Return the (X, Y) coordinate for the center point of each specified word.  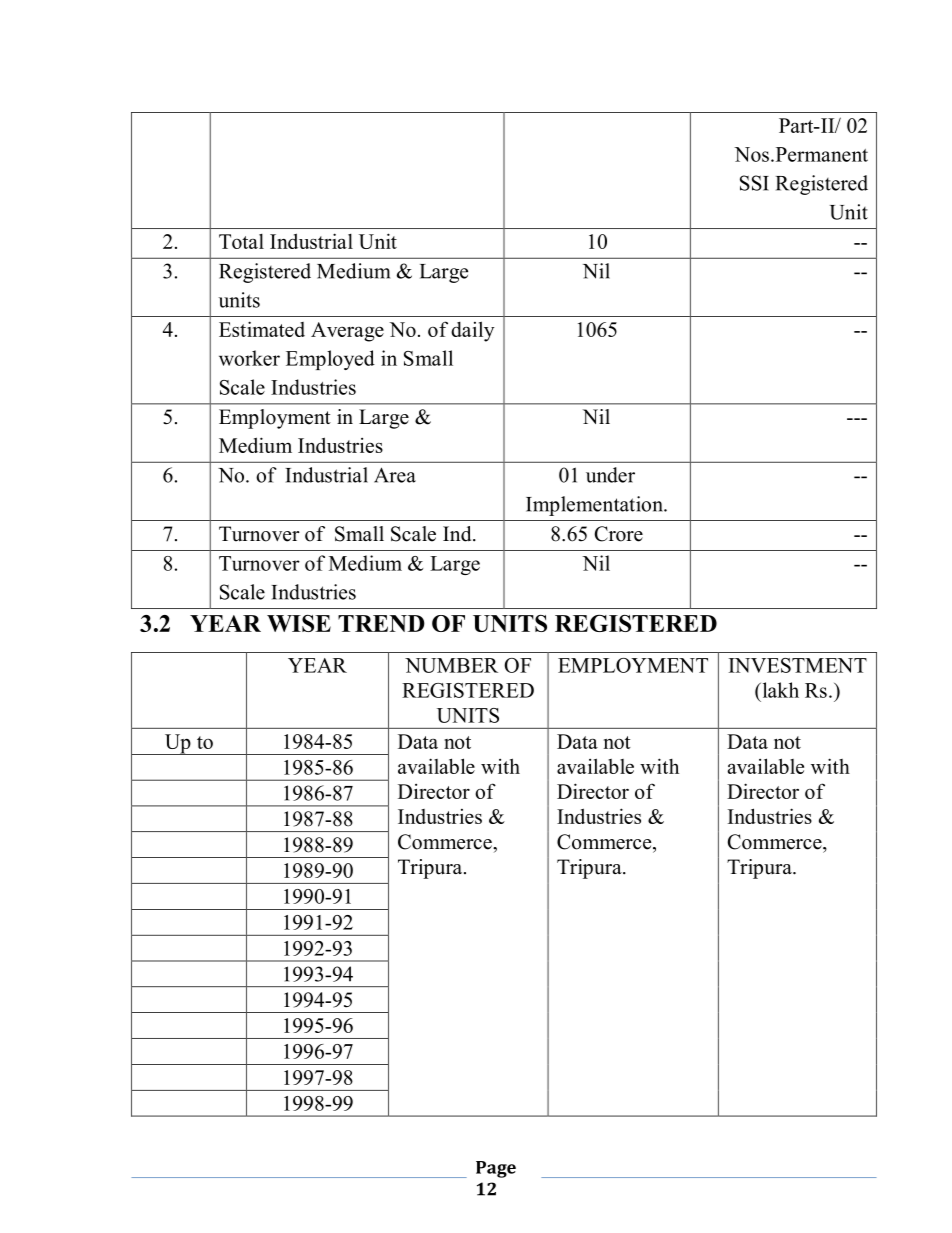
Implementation (595, 506)
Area (395, 475)
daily (472, 331)
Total (241, 241)
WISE (299, 623)
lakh (779, 690)
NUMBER (451, 665)
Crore (619, 534)
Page (496, 1169)
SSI (754, 183)
